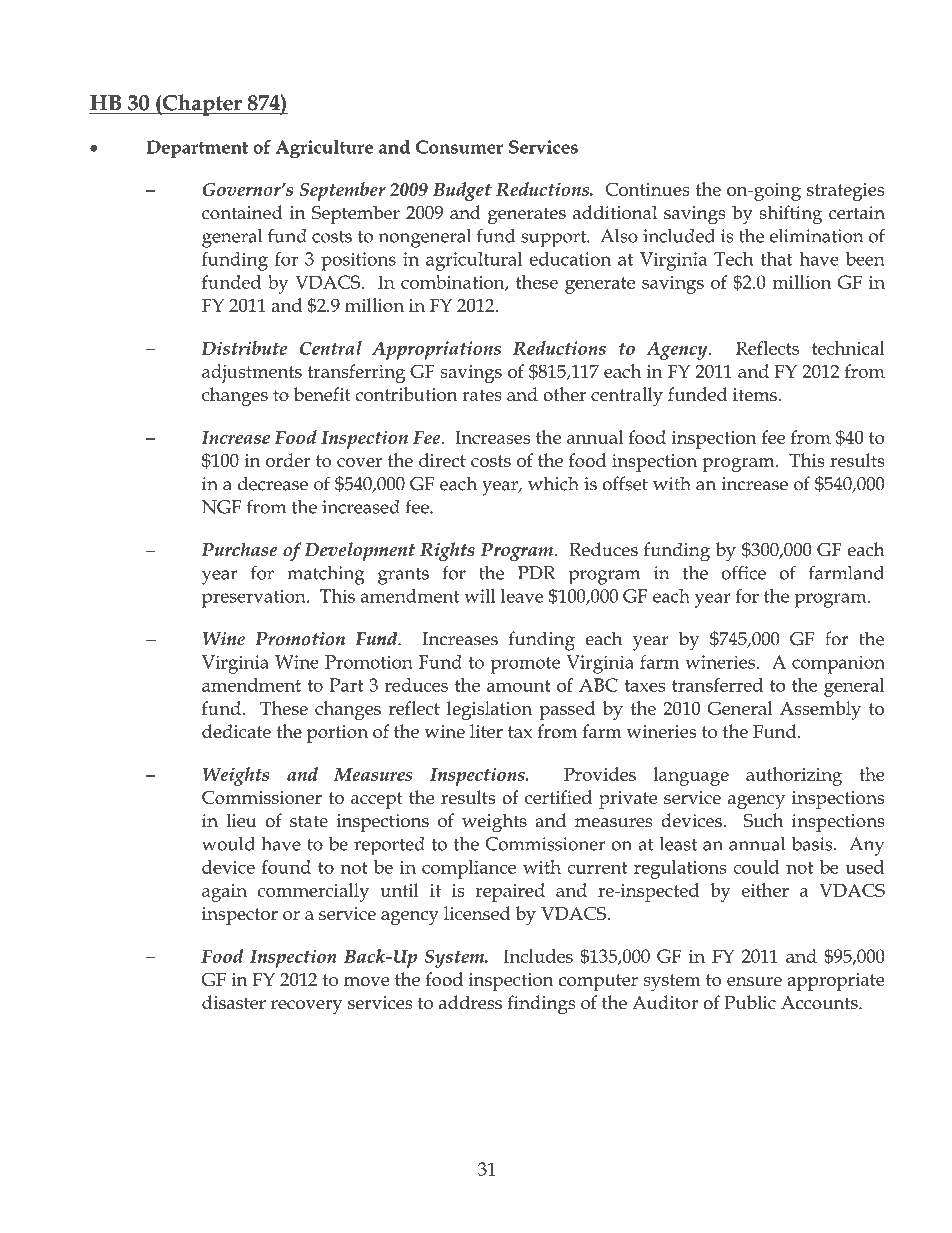 The height and width of the page is (1233, 952). I want to click on Agriculture, so click(324, 149).
